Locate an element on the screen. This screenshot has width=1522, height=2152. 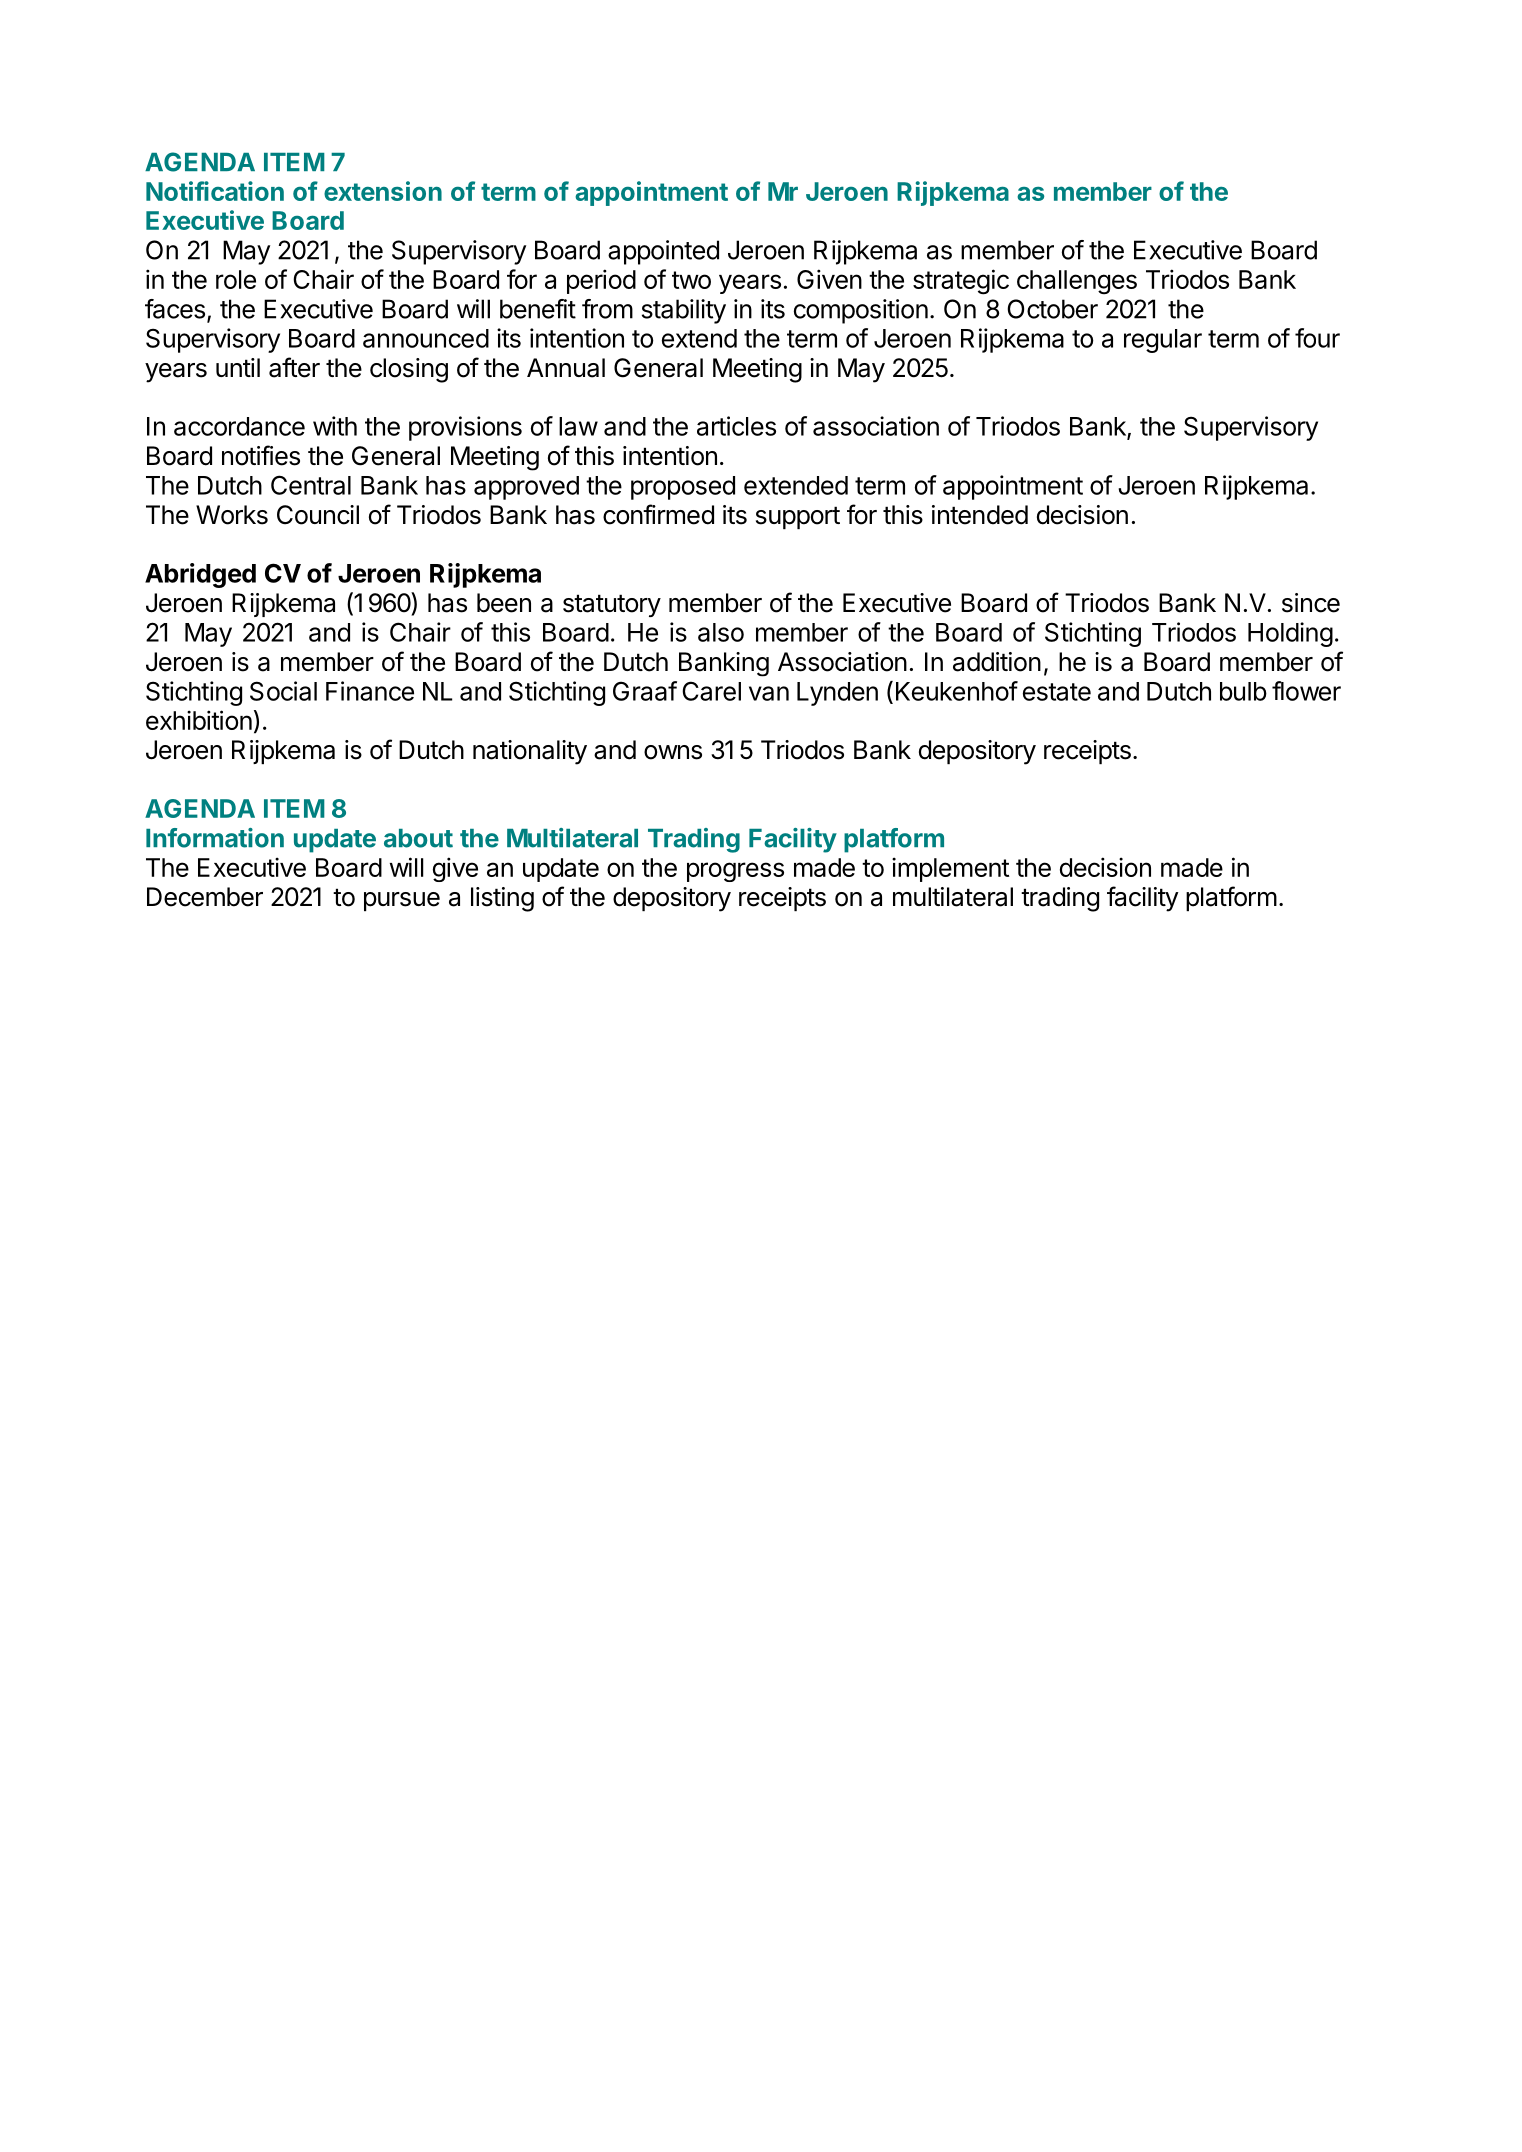
challenges is located at coordinates (1077, 282).
